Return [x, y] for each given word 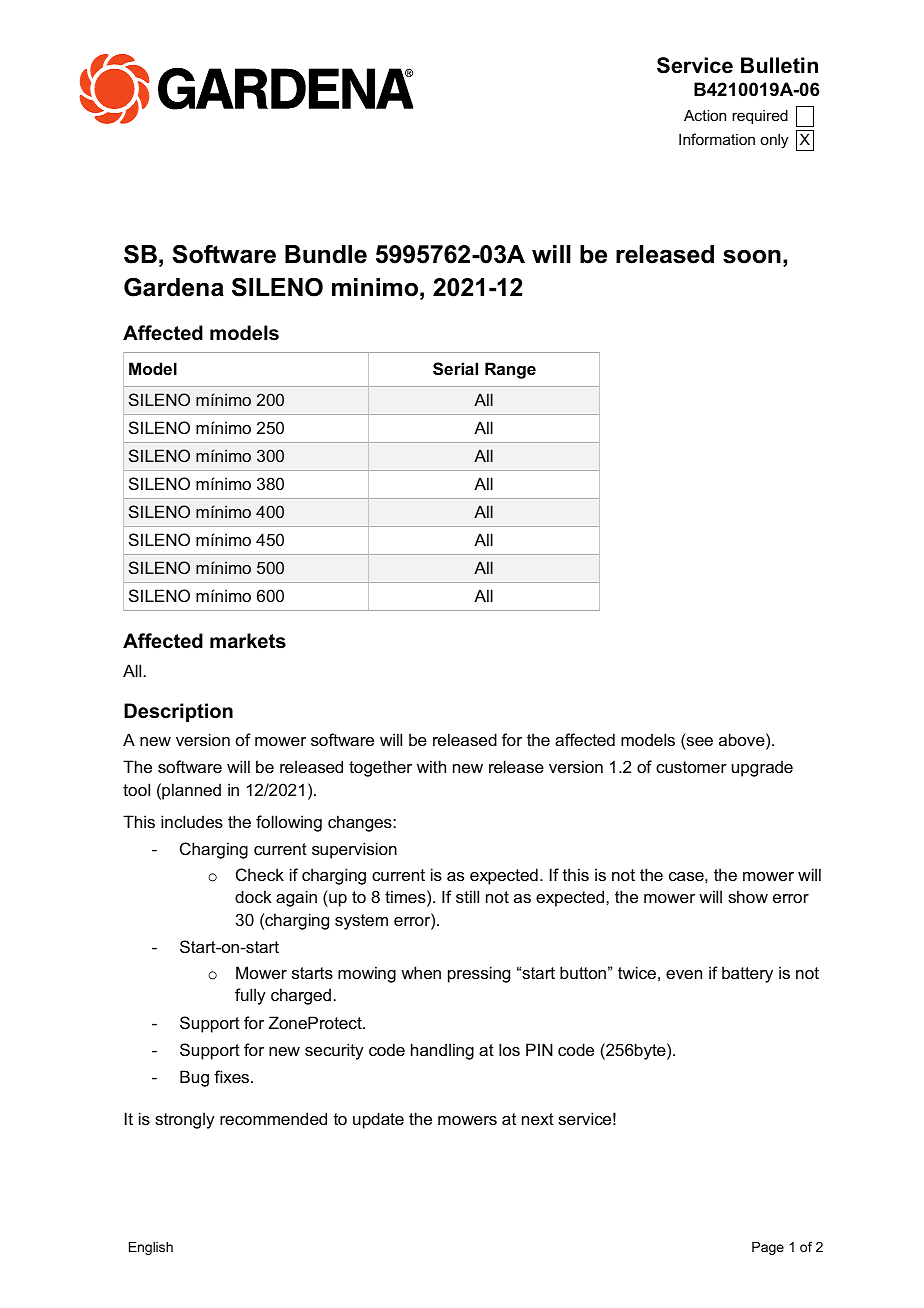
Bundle [326, 254]
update [378, 1120]
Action [705, 115]
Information [717, 139]
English [151, 1248]
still [467, 896]
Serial [455, 369]
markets [248, 641]
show [748, 896]
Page [768, 1248]
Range [510, 370]
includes [192, 821]
